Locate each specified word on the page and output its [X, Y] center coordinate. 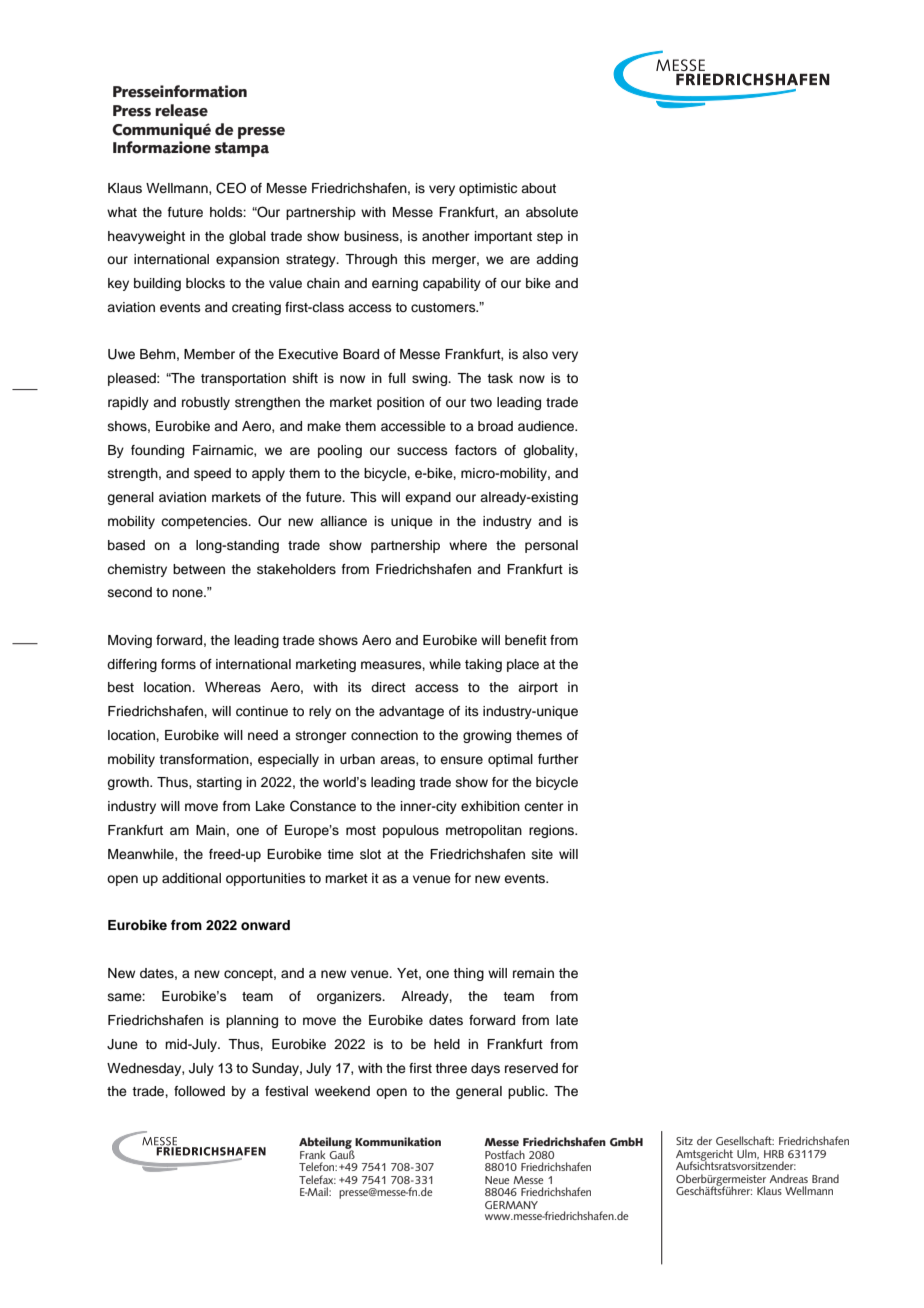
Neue [497, 1180]
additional [191, 878]
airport [538, 688]
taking [483, 665]
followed [199, 1091]
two [481, 402]
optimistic [488, 189]
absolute [552, 212]
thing [468, 974]
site [542, 854]
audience [547, 426]
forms [178, 664]
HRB [774, 1154]
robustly [206, 403]
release [181, 110]
